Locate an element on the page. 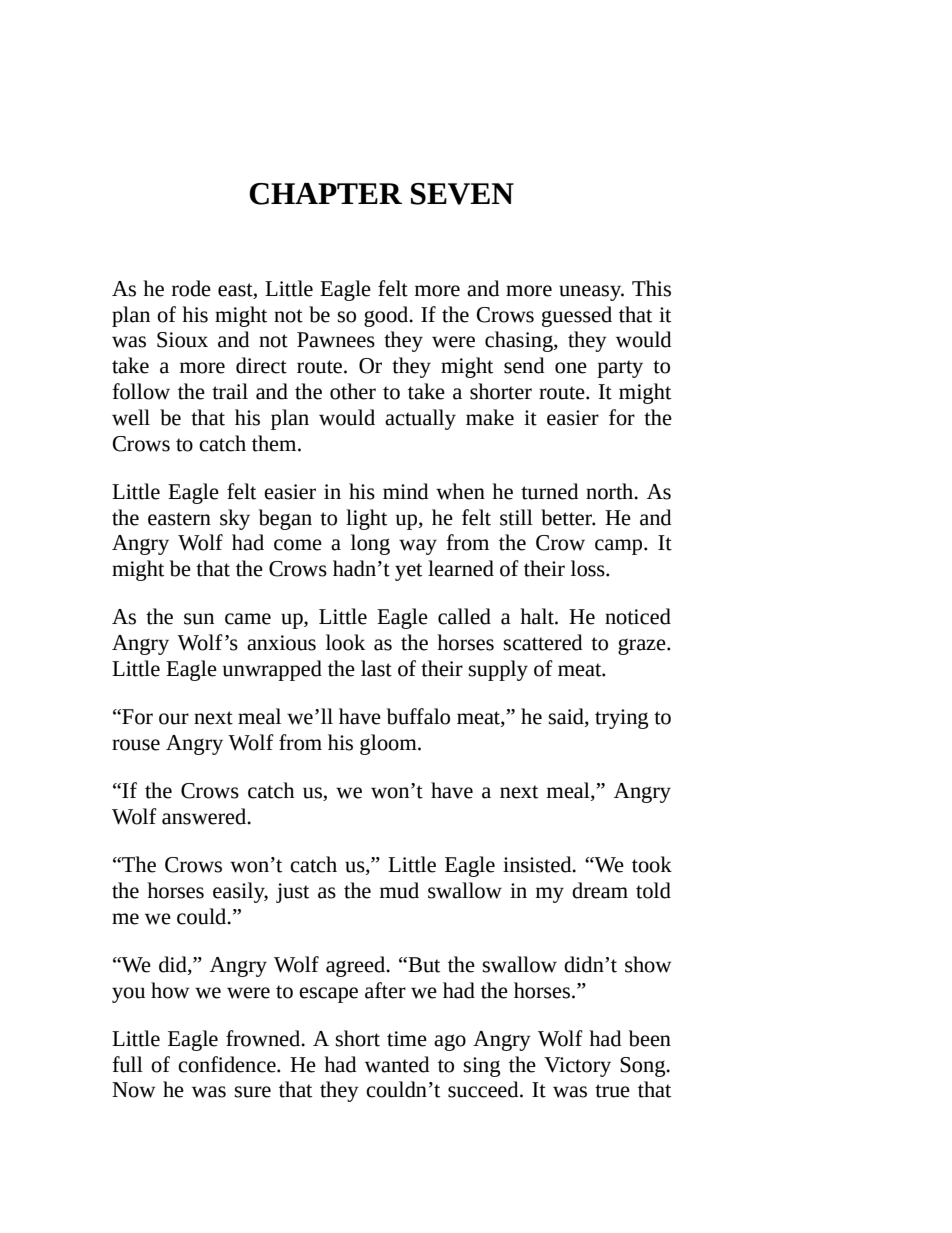 The width and height of the document is (952, 1233). just is located at coordinates (292, 893).
